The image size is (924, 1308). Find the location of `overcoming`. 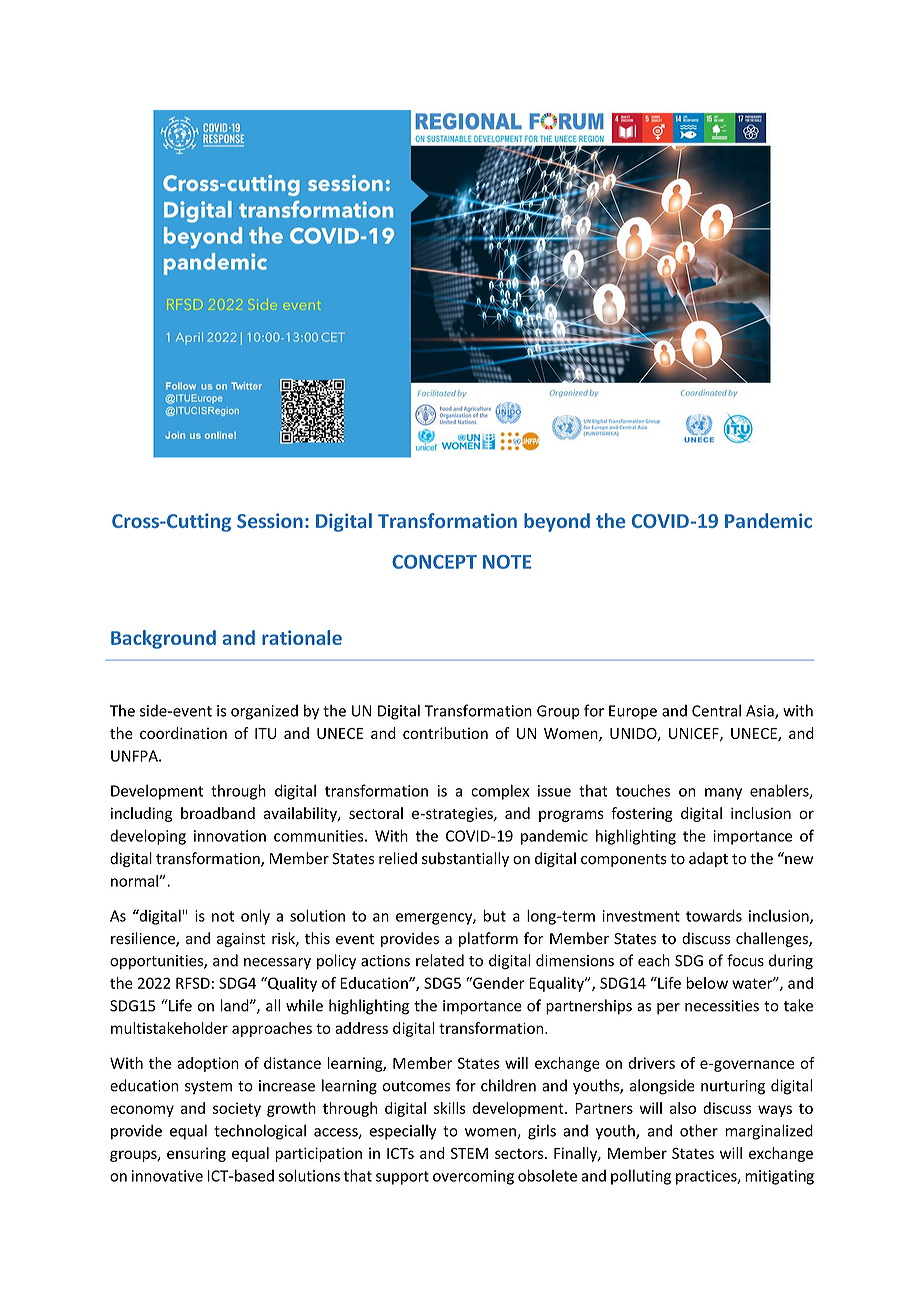

overcoming is located at coordinates (473, 1177).
